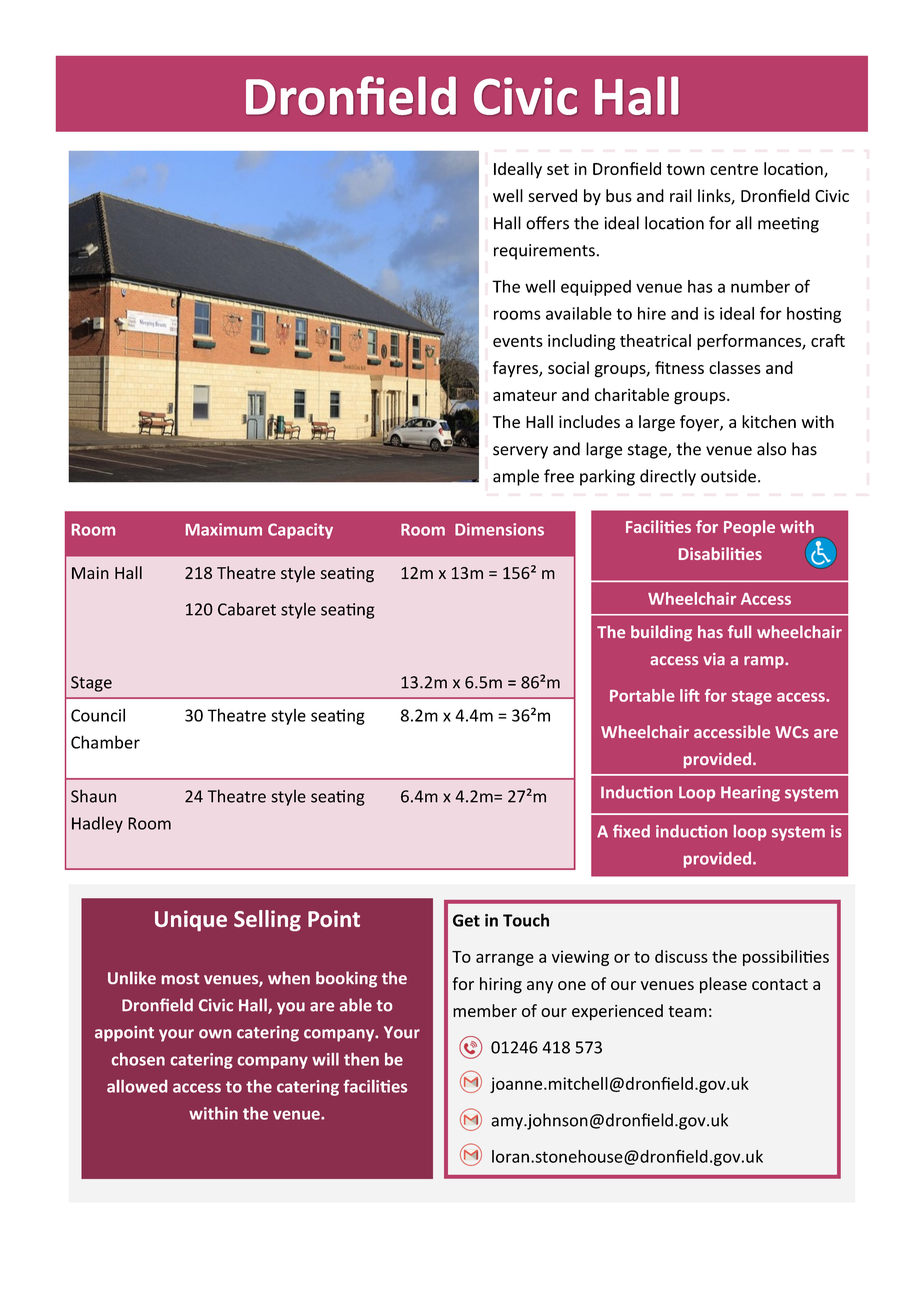  What do you see at coordinates (728, 476) in the image?
I see `outside` at bounding box center [728, 476].
